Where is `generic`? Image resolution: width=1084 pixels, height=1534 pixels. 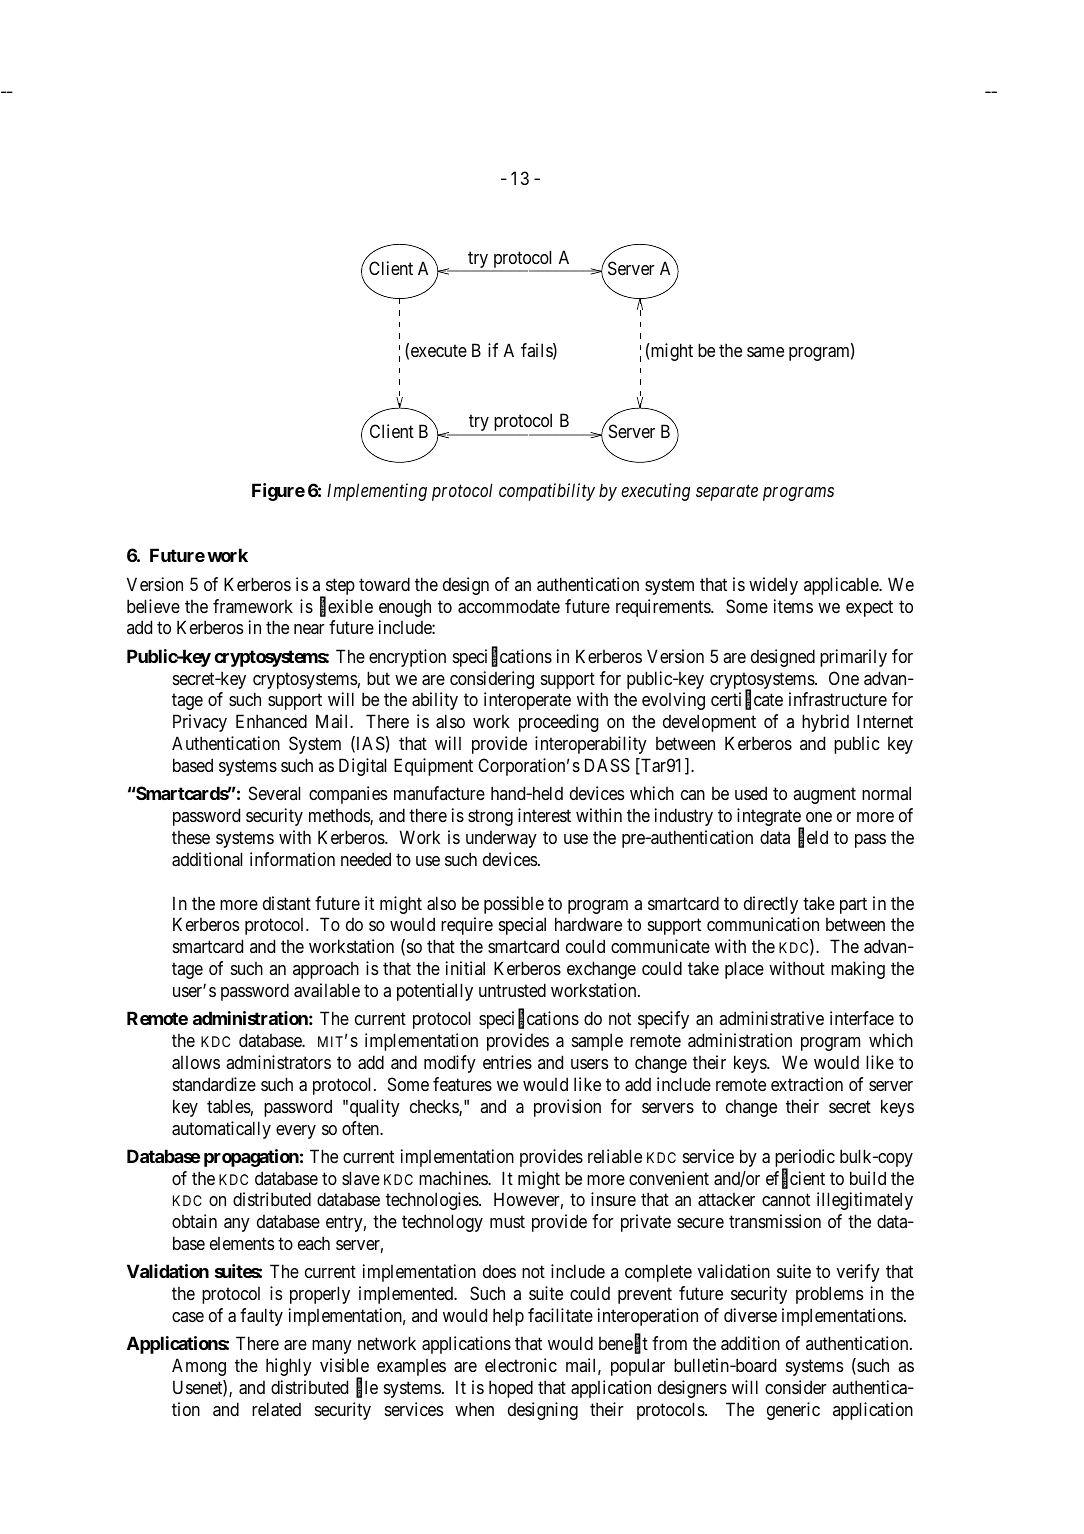 generic is located at coordinates (793, 1411).
